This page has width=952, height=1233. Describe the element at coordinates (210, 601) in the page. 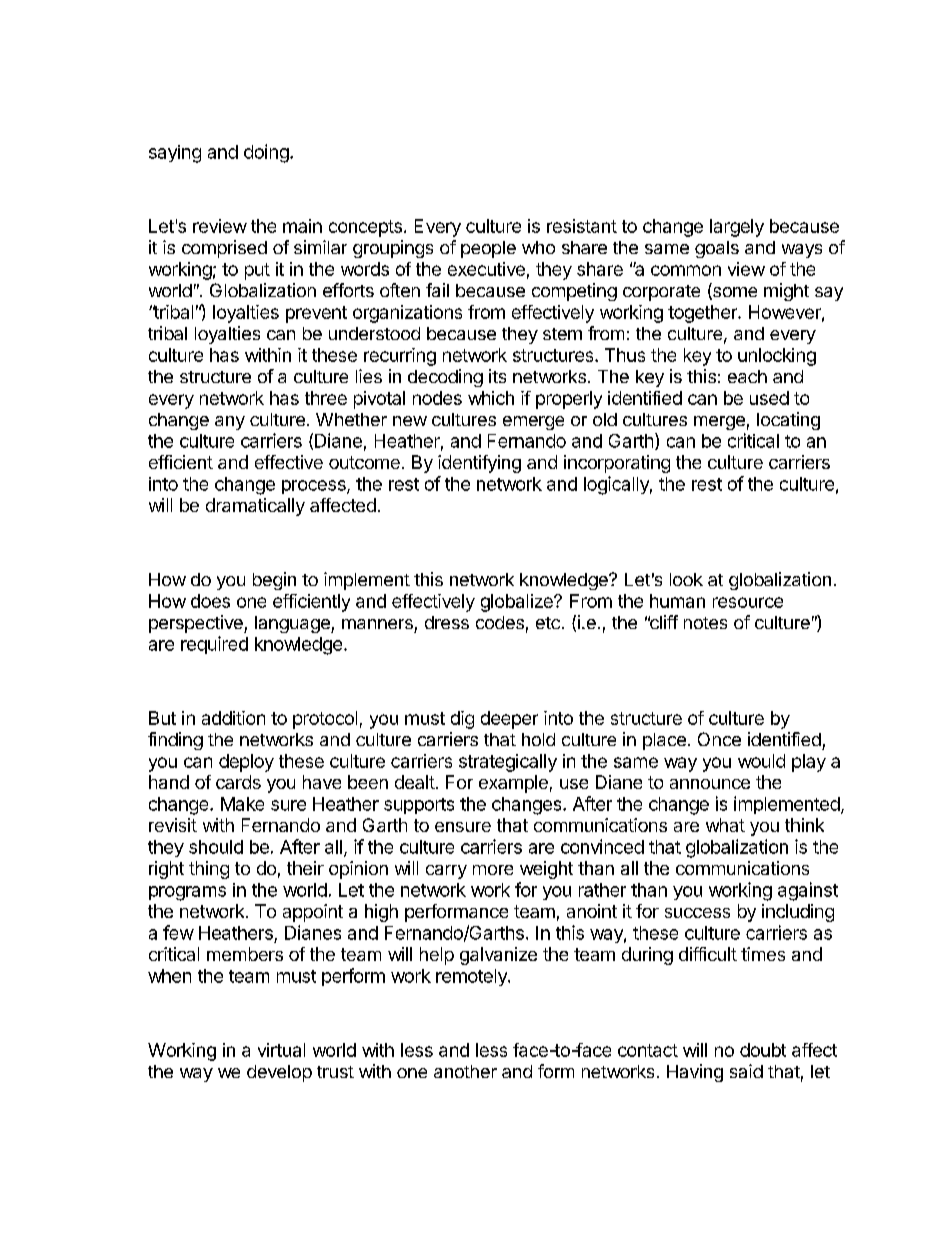

I see `does` at that location.
